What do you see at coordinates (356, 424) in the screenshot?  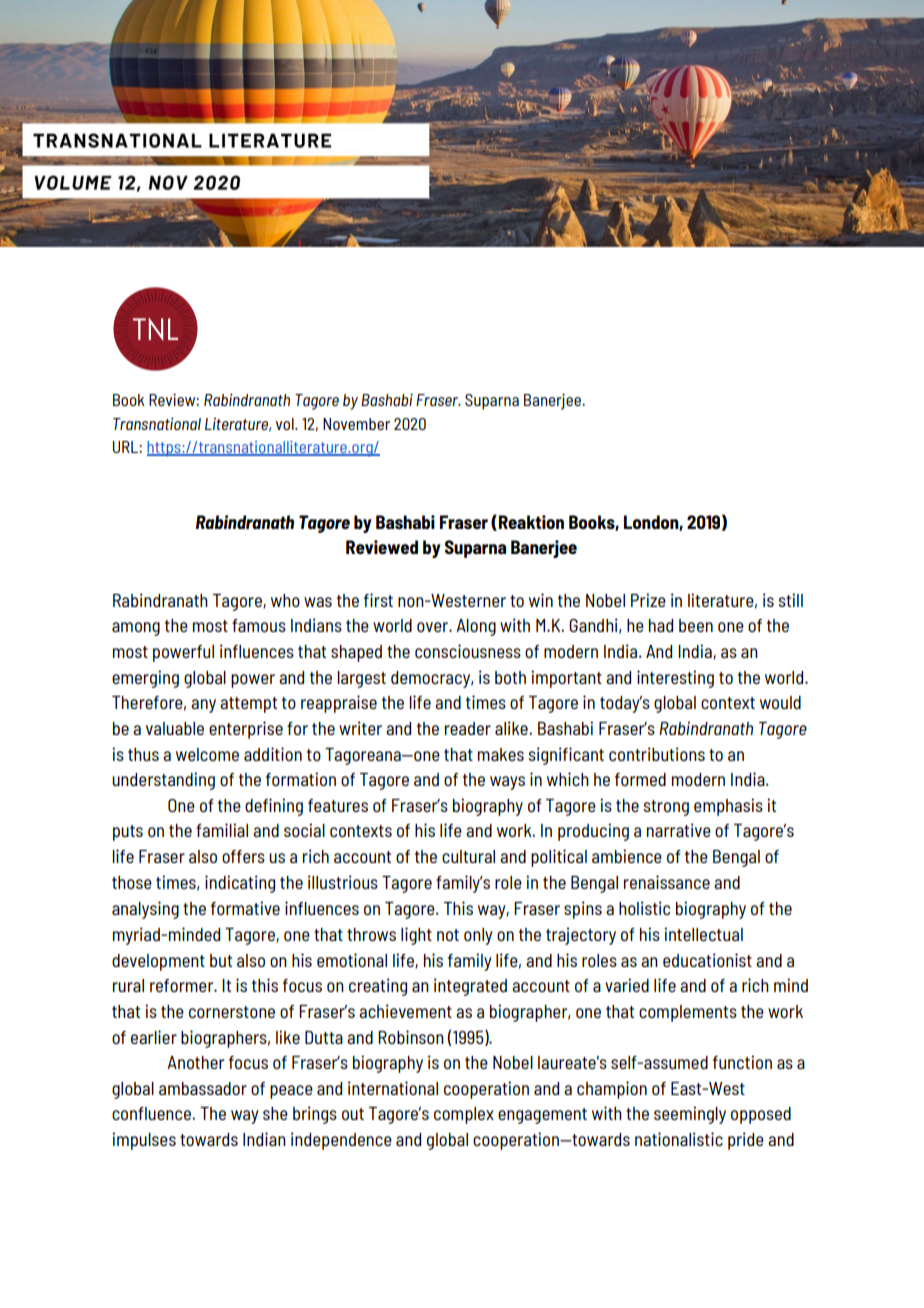 I see `November` at bounding box center [356, 424].
